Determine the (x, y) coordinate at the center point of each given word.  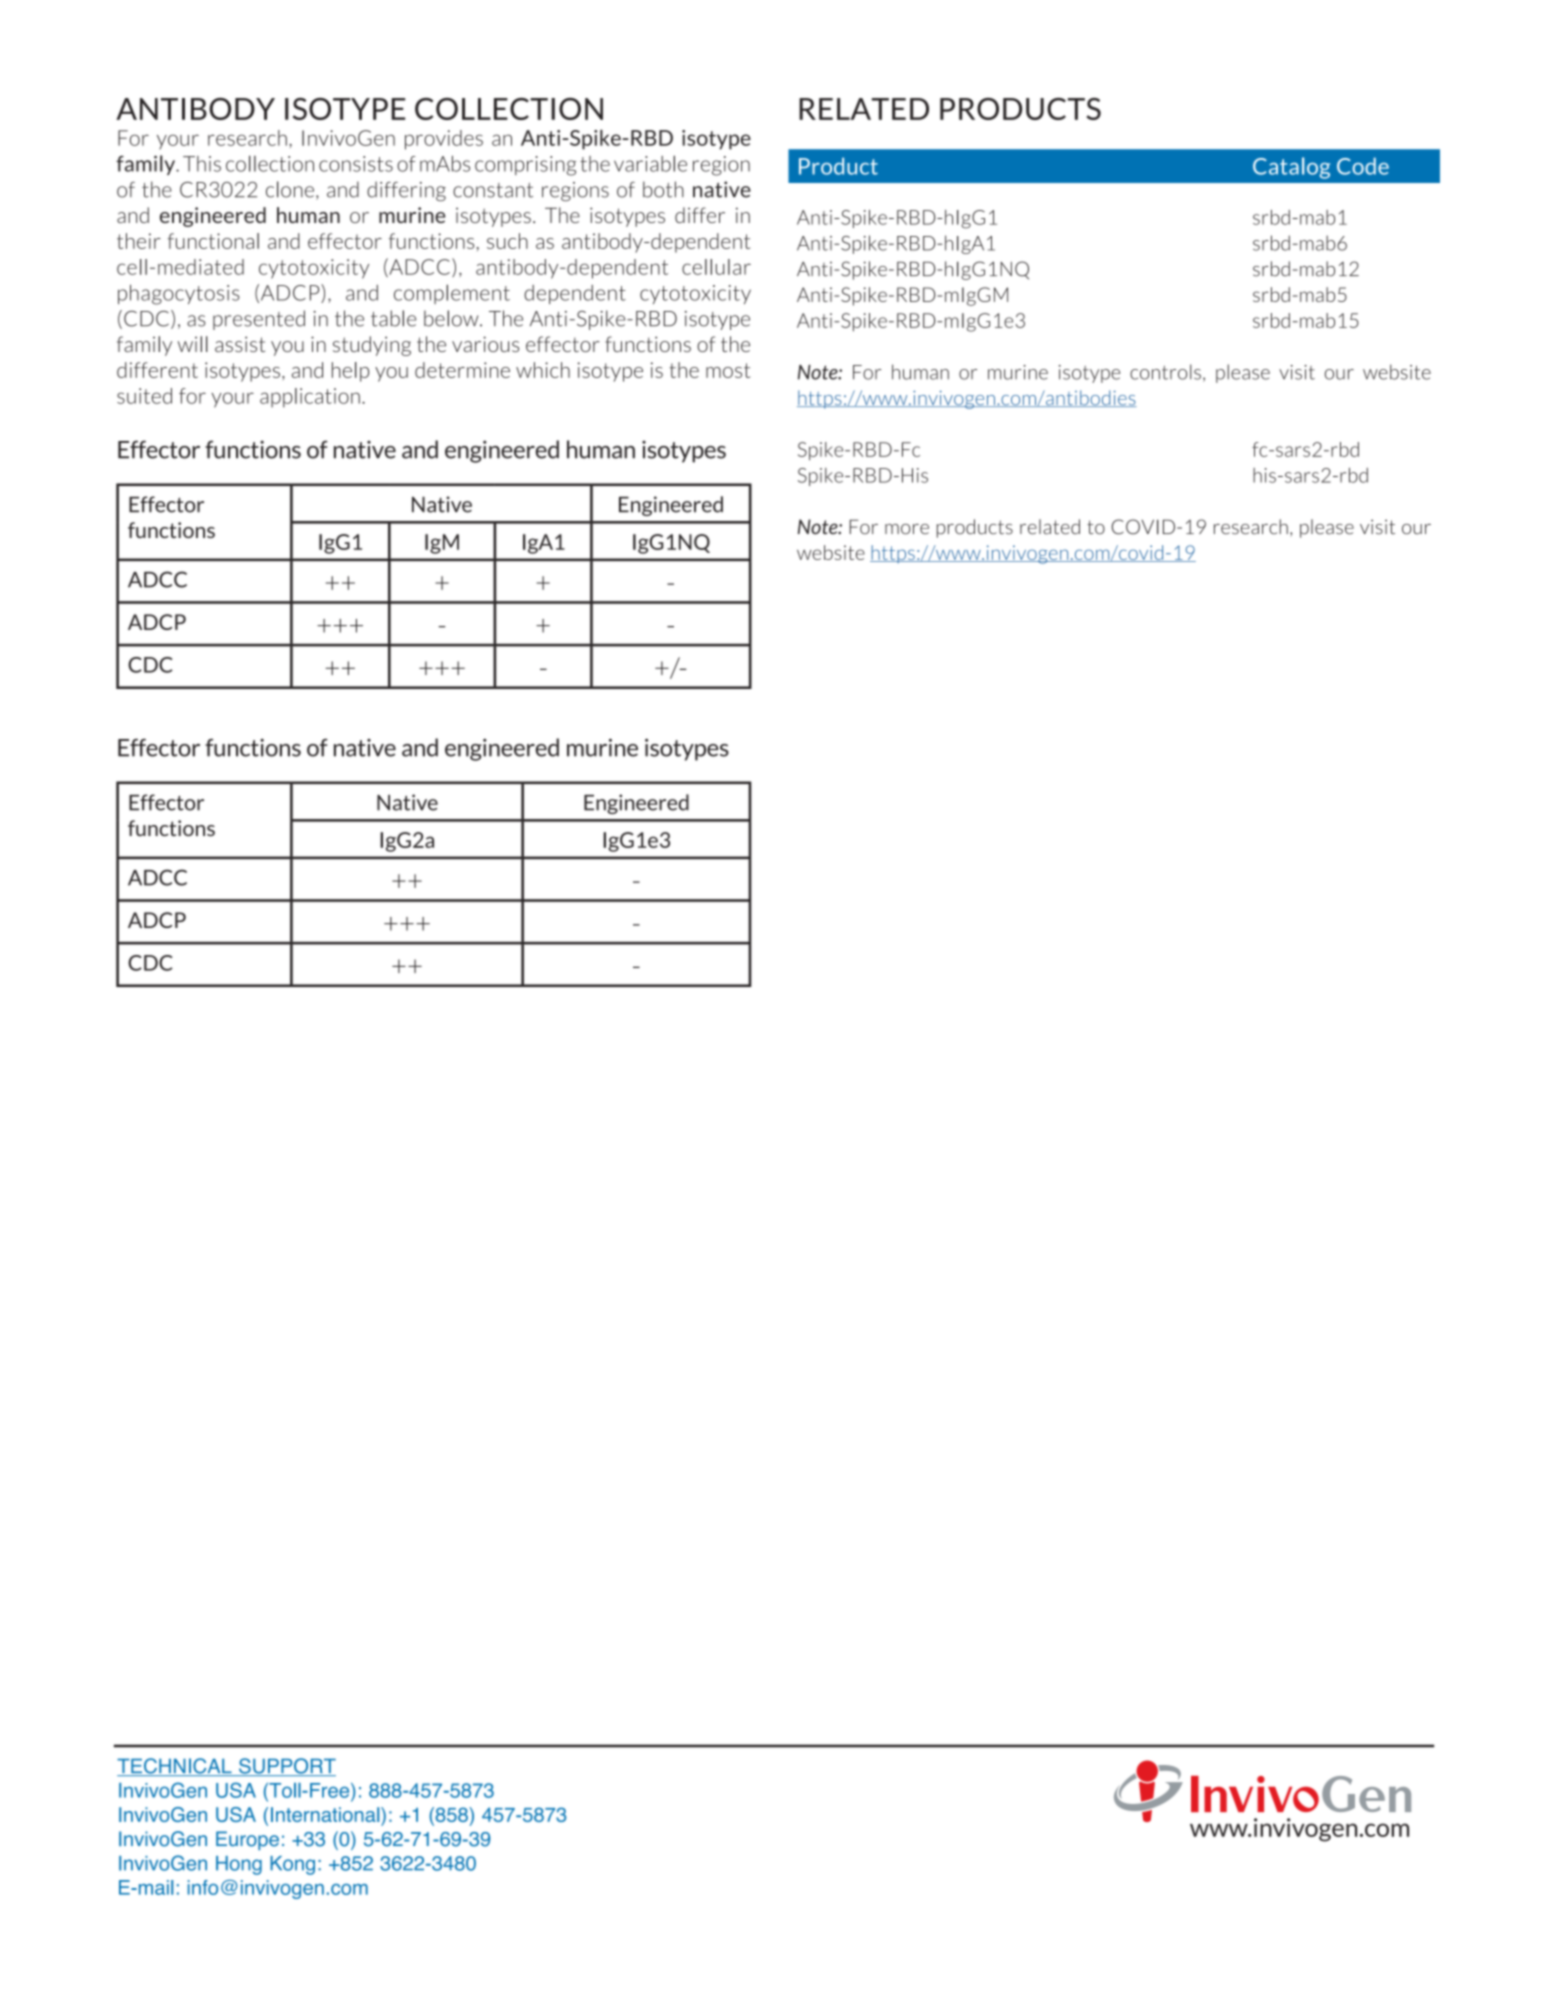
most (728, 370)
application (310, 398)
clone (290, 189)
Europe (247, 1840)
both (663, 189)
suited (144, 396)
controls (1165, 372)
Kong (292, 1865)
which (543, 370)
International (326, 1814)
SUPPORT (286, 1767)
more (907, 529)
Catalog (1291, 168)
